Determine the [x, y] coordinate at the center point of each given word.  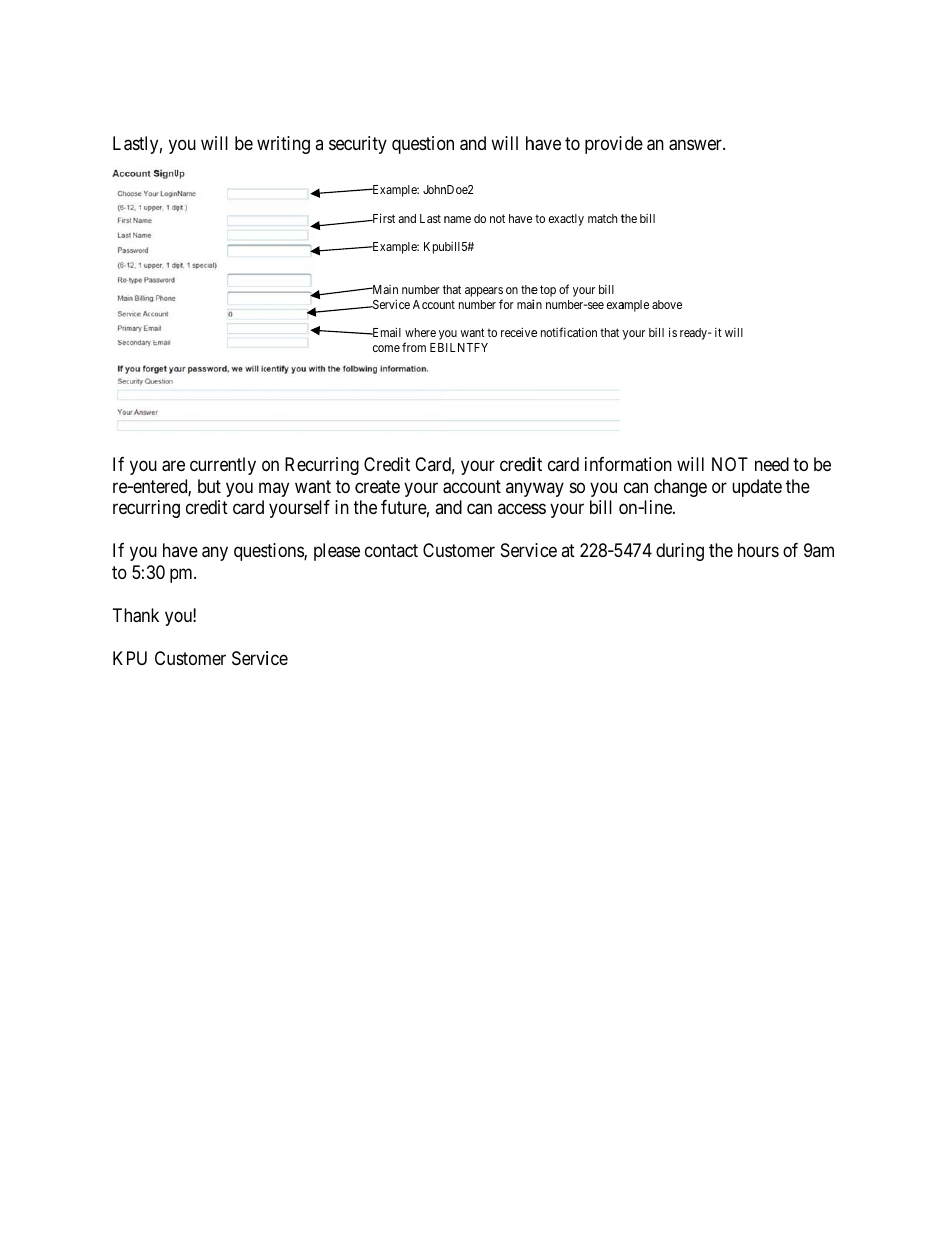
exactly [566, 220]
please [337, 552]
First [382, 218]
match [602, 218]
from [414, 347]
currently [223, 466]
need [772, 464]
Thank [136, 615]
